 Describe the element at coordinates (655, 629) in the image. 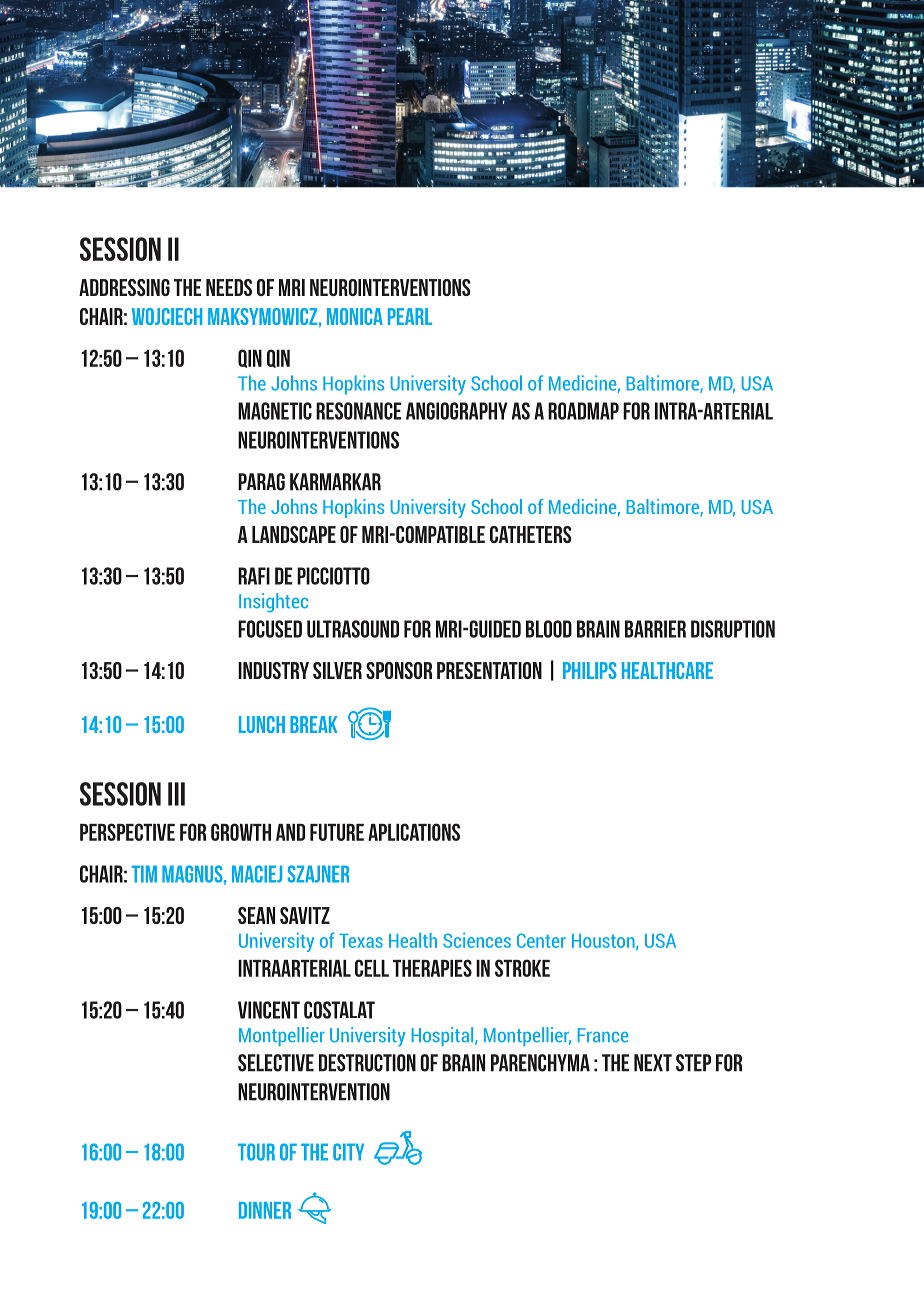

I see `barrier` at that location.
